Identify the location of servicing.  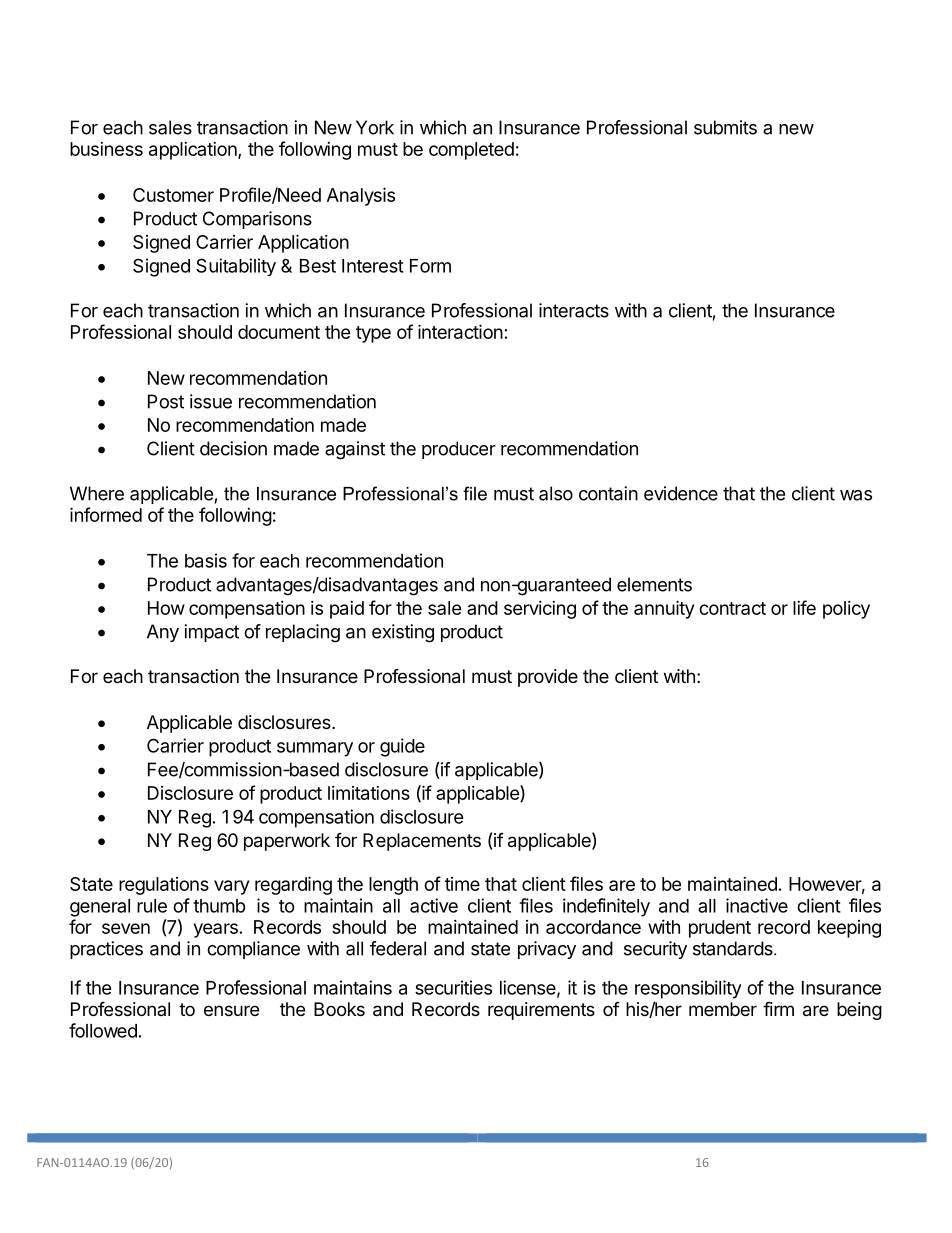
(540, 610).
